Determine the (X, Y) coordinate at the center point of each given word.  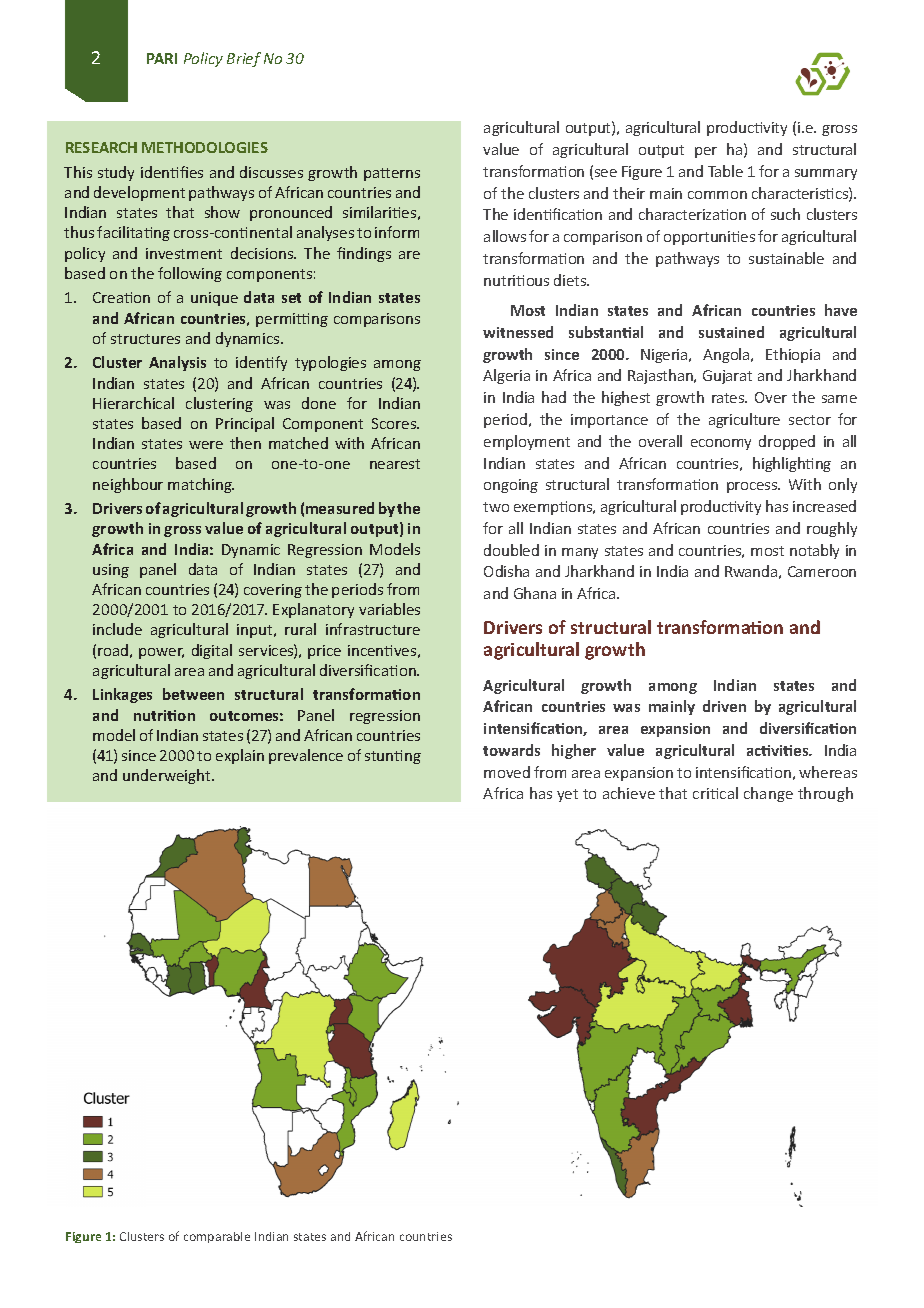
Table (725, 171)
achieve (629, 793)
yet (567, 795)
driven (724, 706)
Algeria (506, 376)
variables (389, 609)
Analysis (177, 363)
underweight (168, 776)
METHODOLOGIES (205, 147)
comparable (217, 1237)
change (768, 794)
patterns (392, 174)
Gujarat (727, 377)
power (161, 653)
